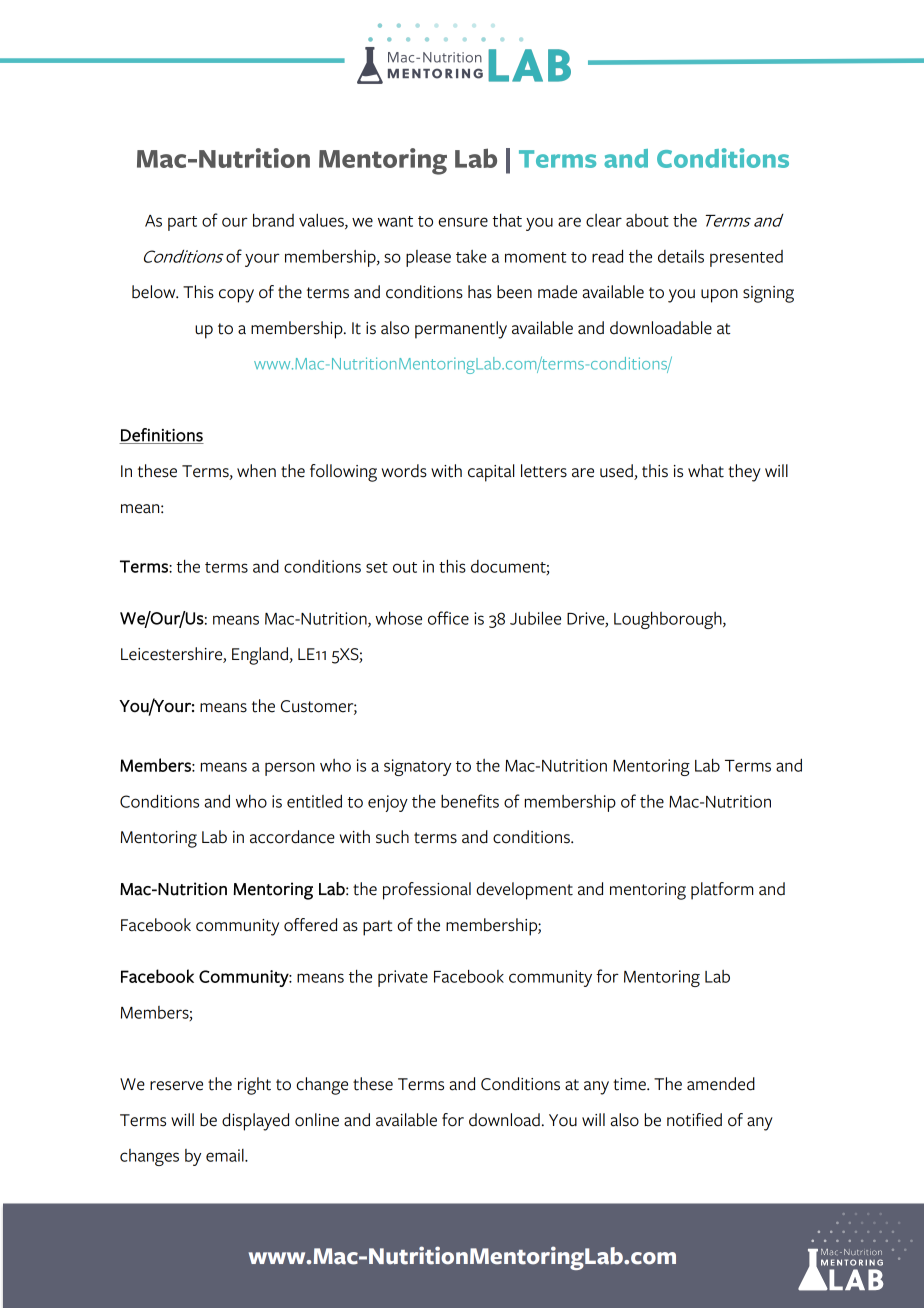 This document has width=924, height=1308. Describe the element at coordinates (255, 1122) in the document. I see `displayed` at that location.
